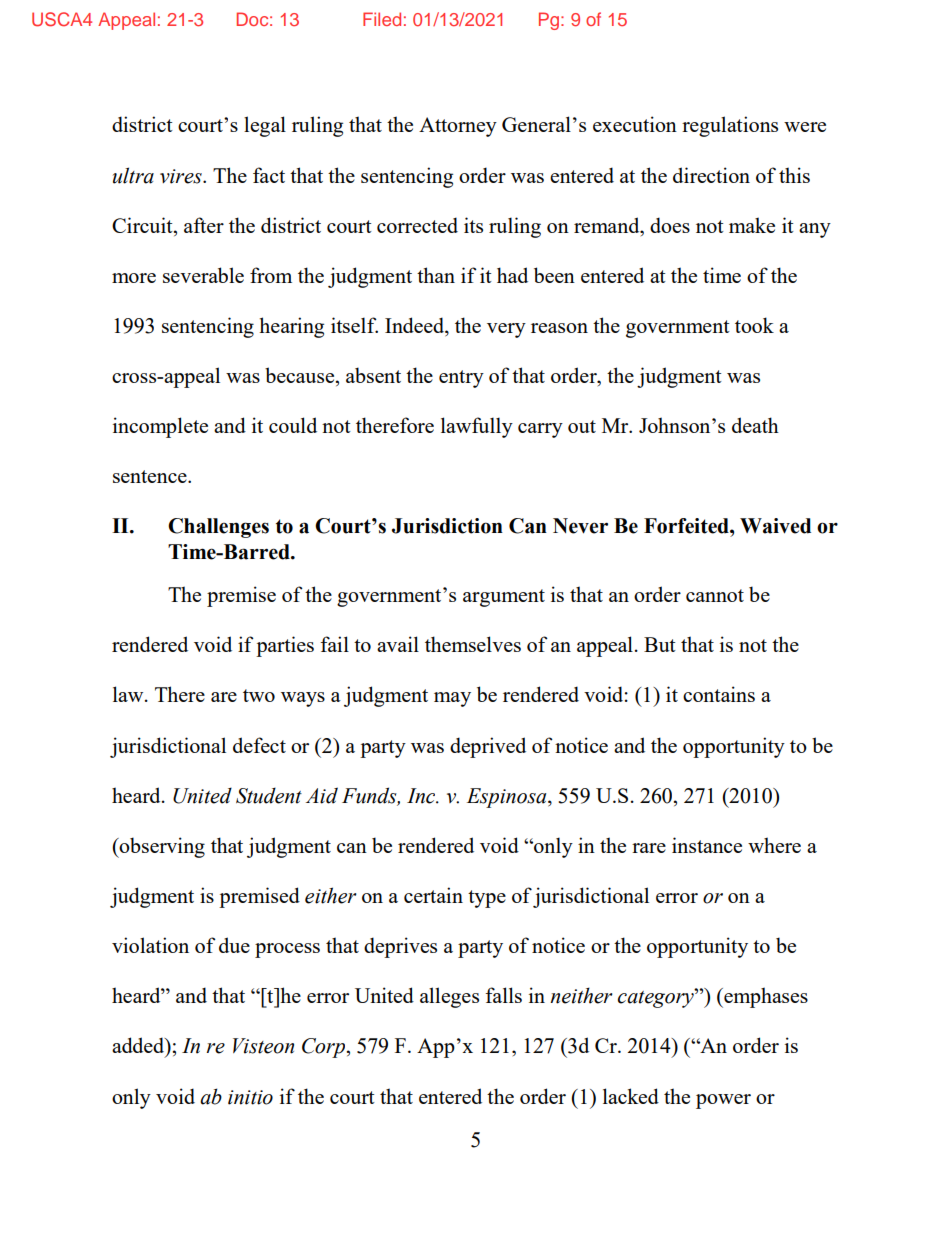  I want to click on defect, so click(259, 745).
